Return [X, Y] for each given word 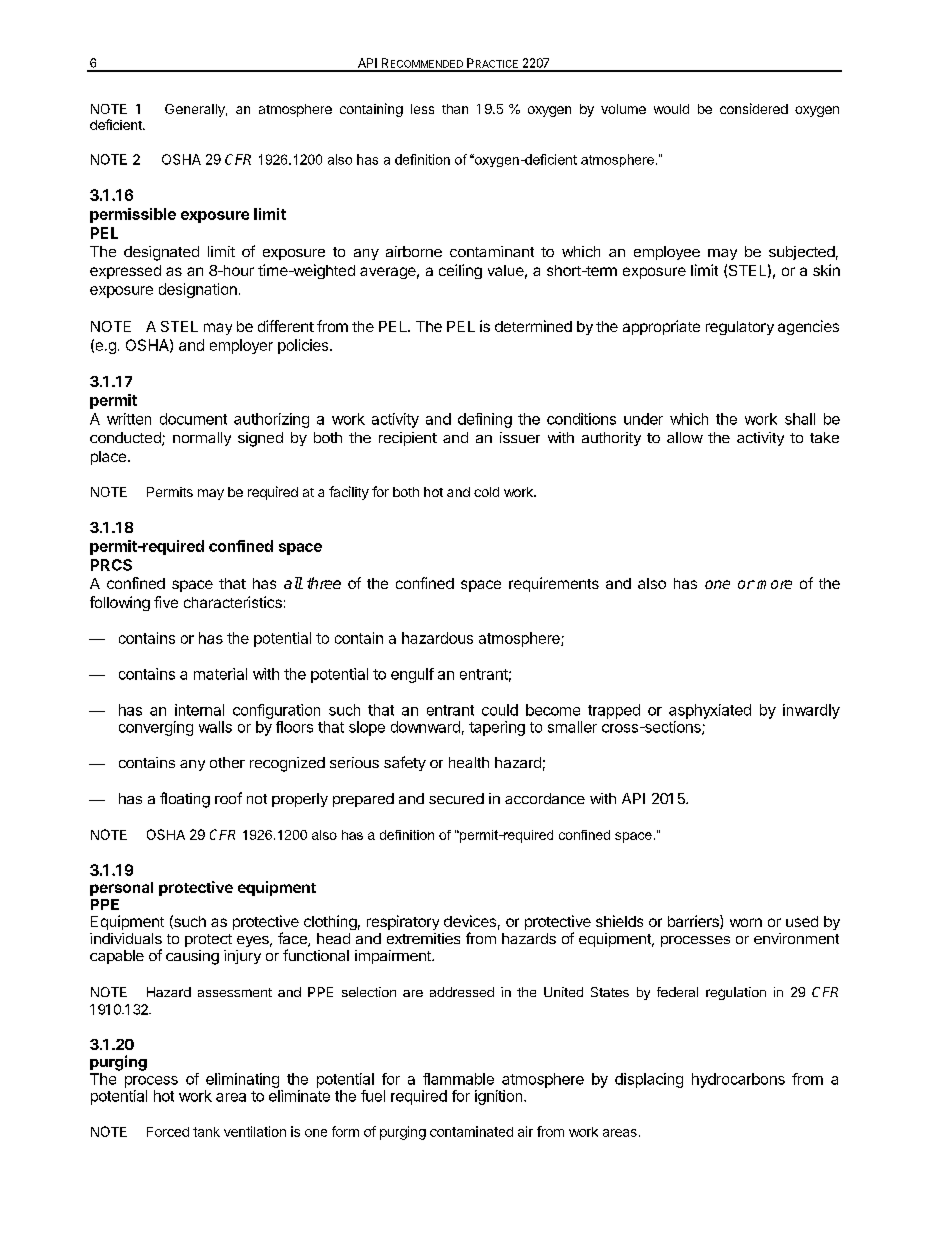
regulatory [740, 328]
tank [206, 1132]
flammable [458, 1079]
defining [485, 420]
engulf [412, 675]
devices [470, 921]
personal [121, 889]
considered [754, 108]
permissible [133, 215]
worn [746, 922]
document [193, 419]
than [455, 109]
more [774, 584]
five [166, 602]
